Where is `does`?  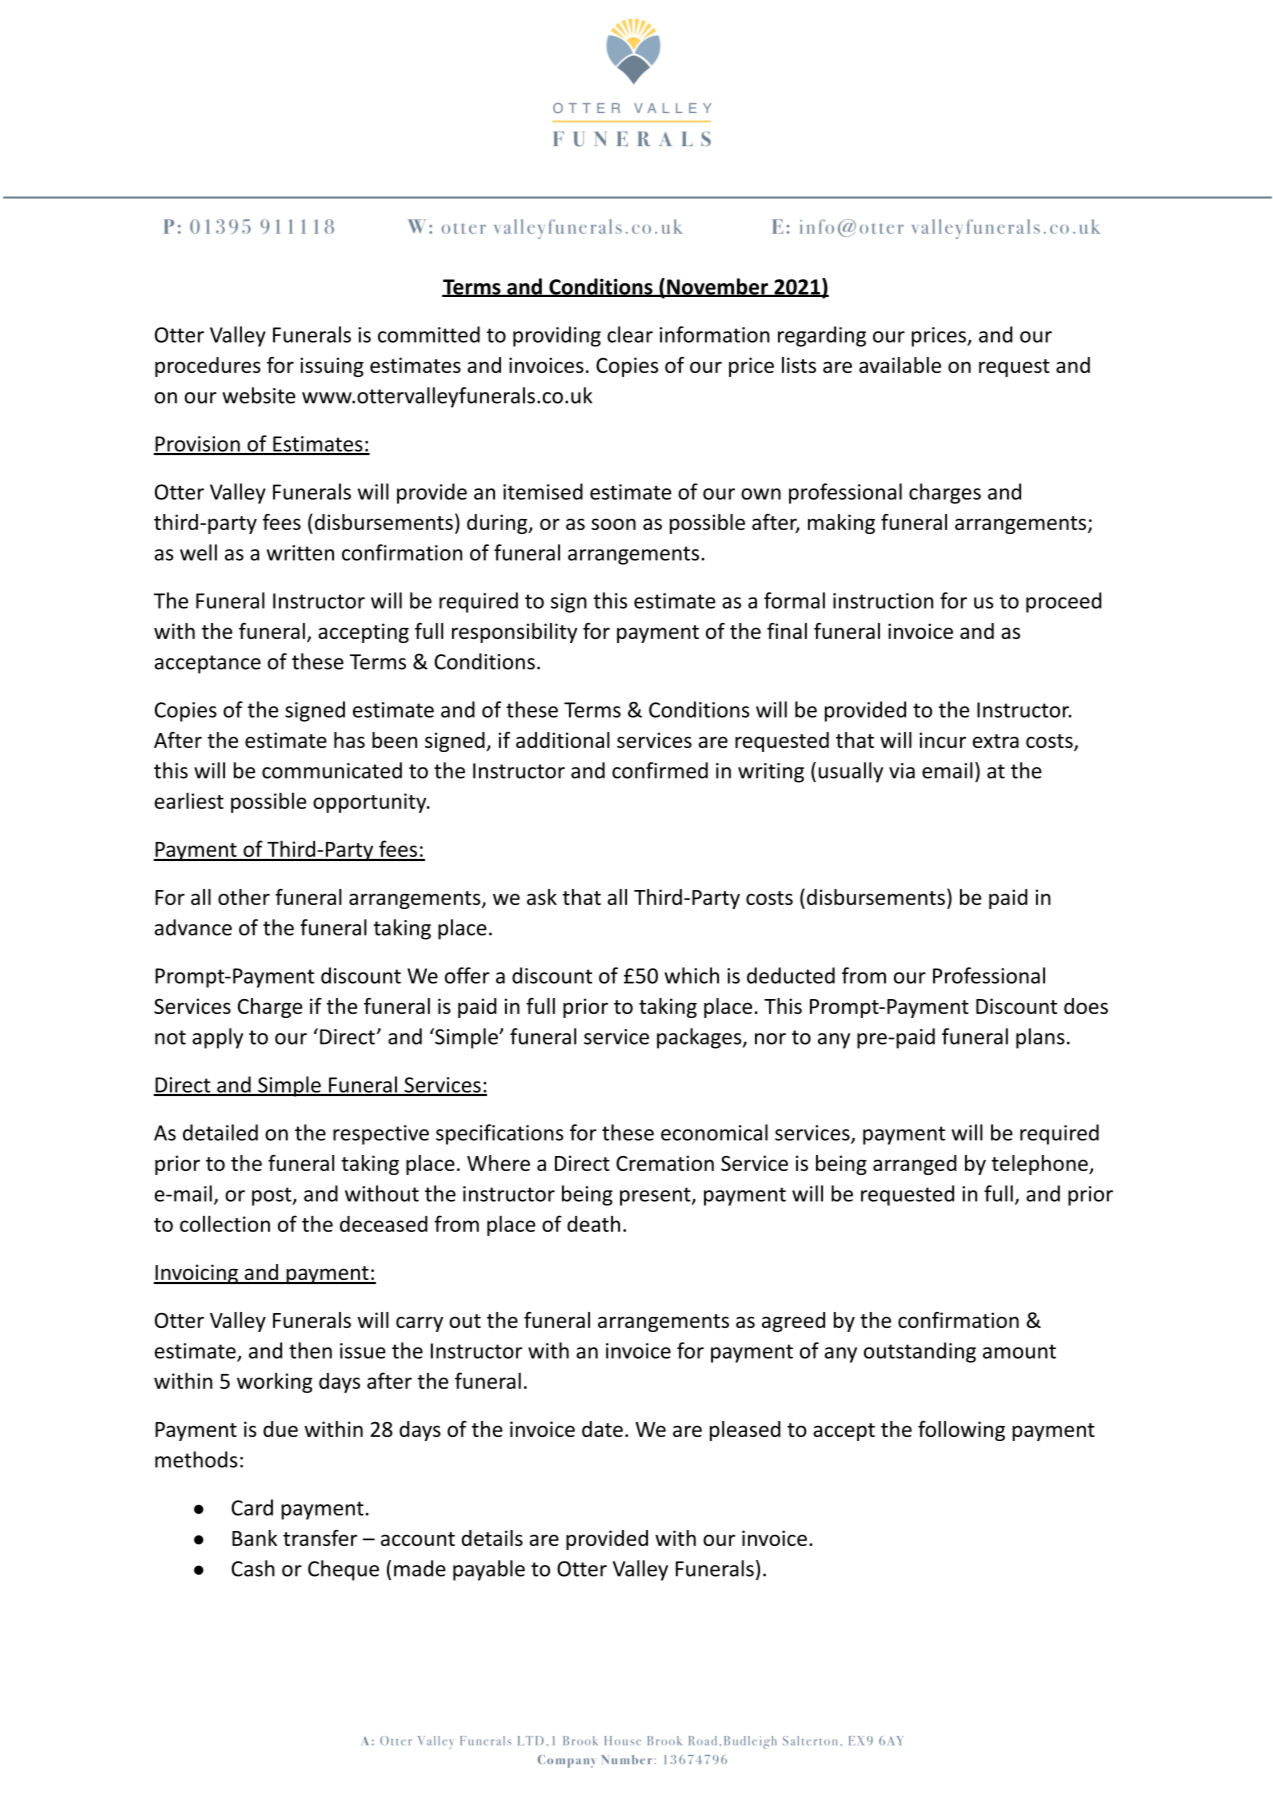
does is located at coordinates (1086, 1006).
